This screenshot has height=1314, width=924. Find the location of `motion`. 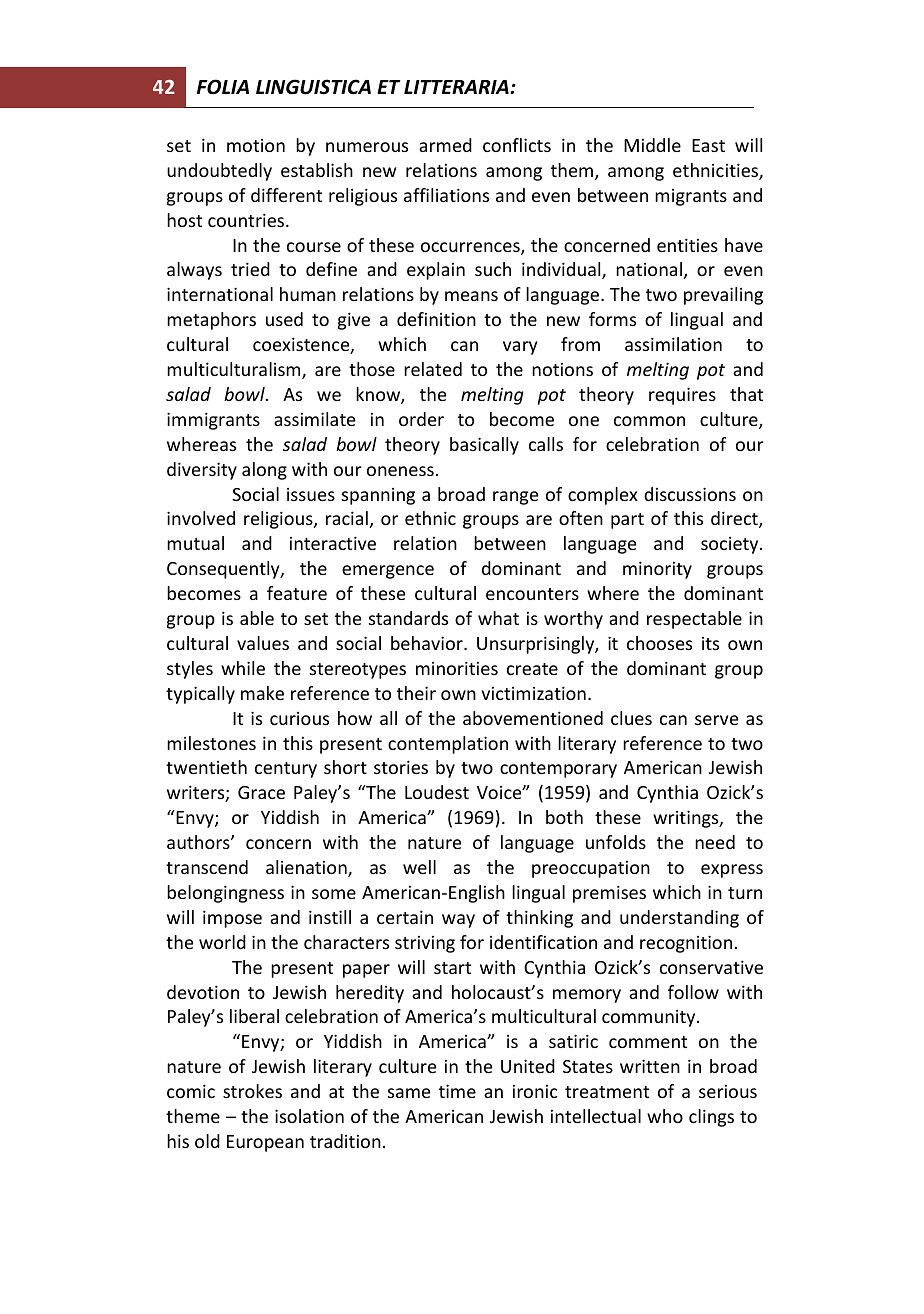

motion is located at coordinates (256, 145).
